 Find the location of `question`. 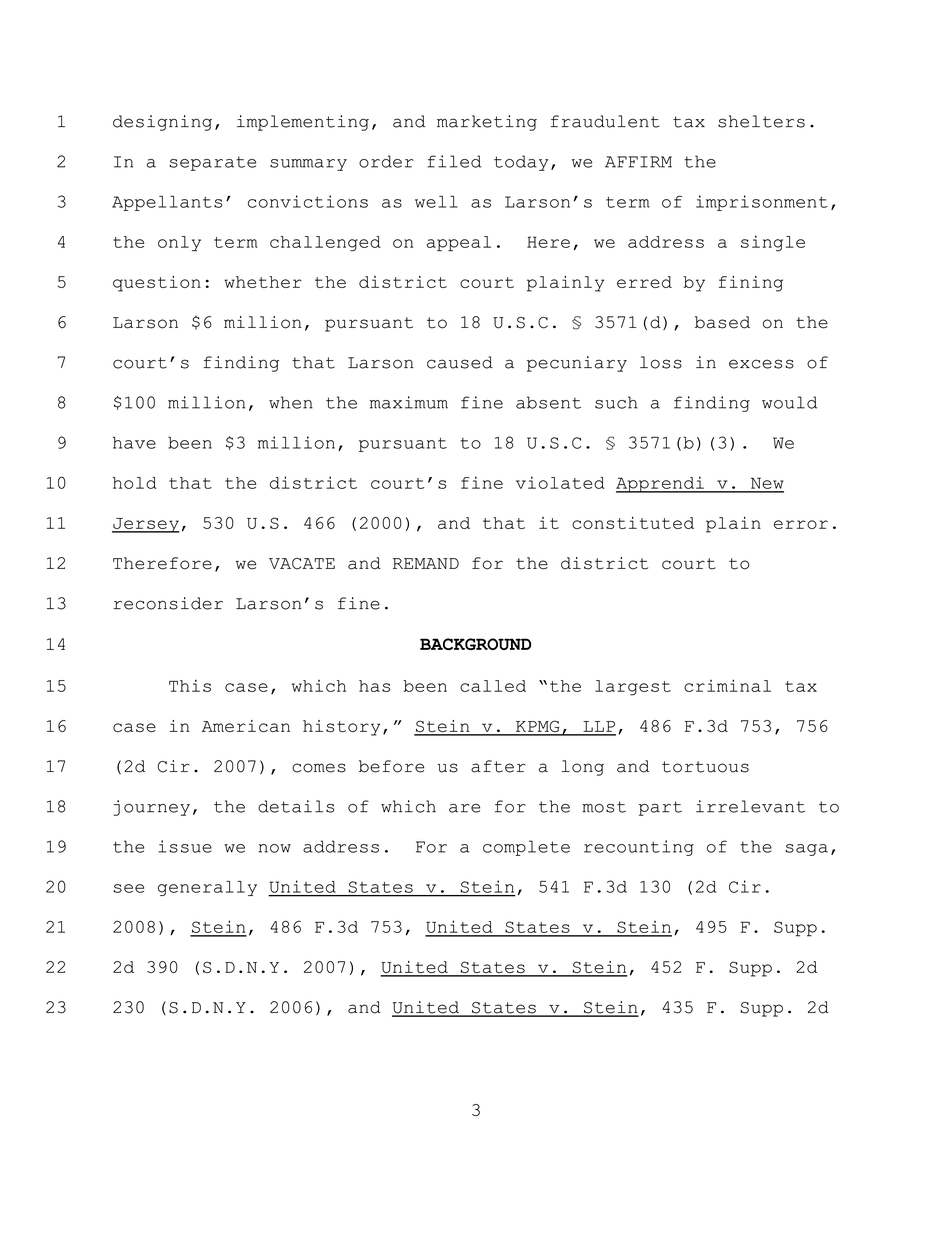

question is located at coordinates (157, 284).
